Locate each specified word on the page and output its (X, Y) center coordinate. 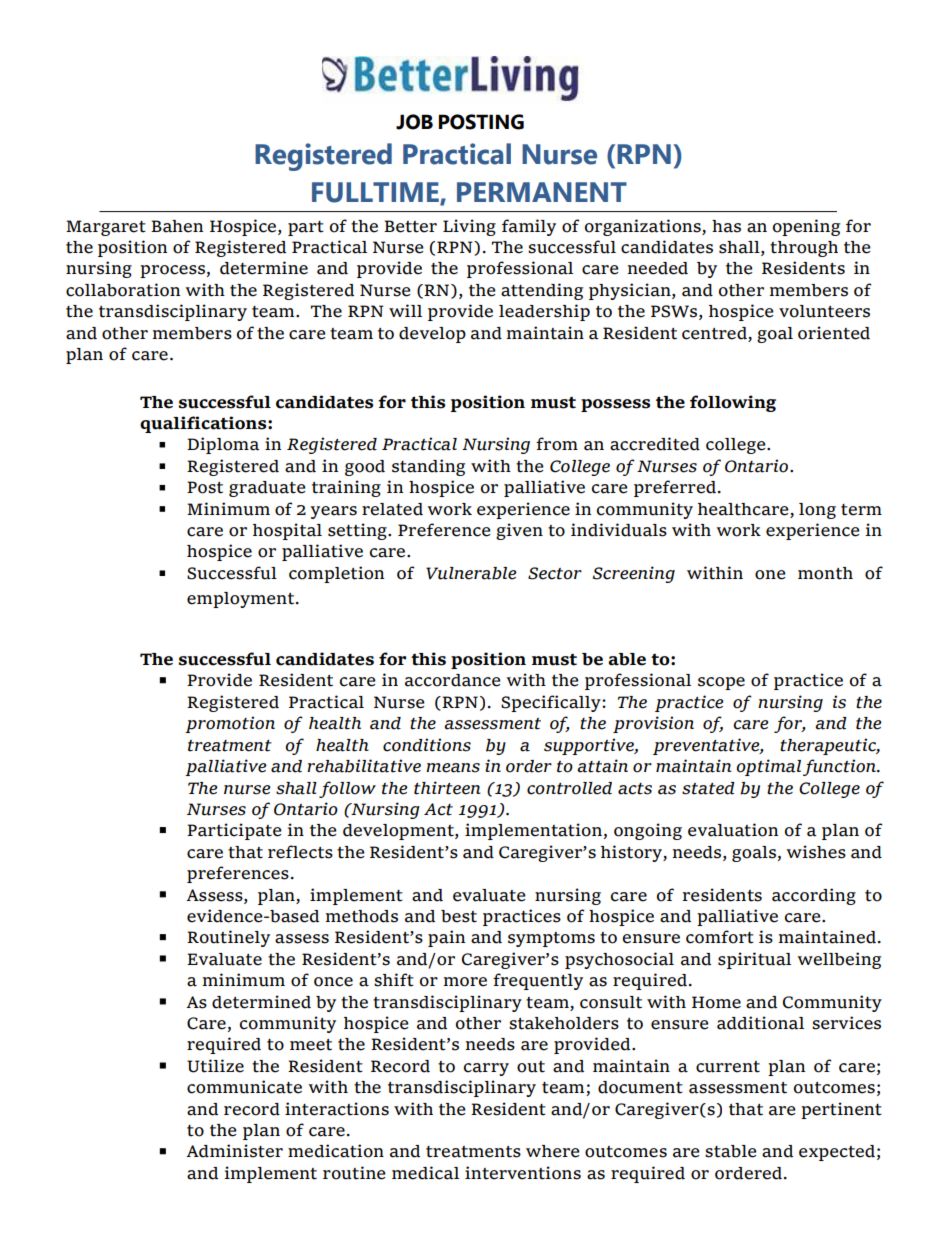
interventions (523, 1173)
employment (242, 600)
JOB (414, 122)
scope (721, 683)
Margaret (106, 228)
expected (837, 1153)
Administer (234, 1151)
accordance (453, 680)
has (726, 226)
